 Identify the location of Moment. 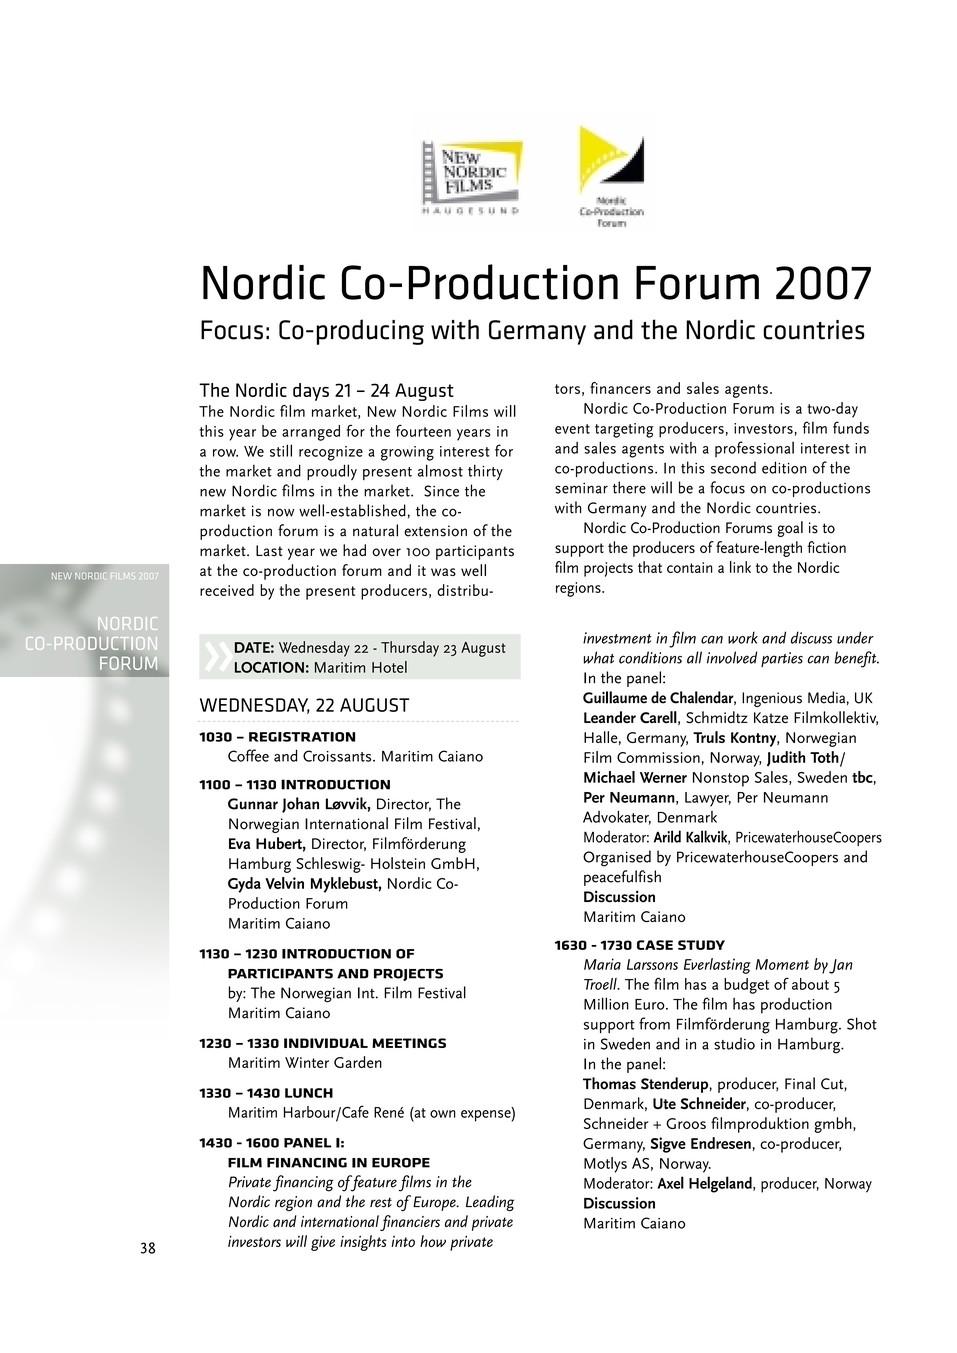
(782, 964).
